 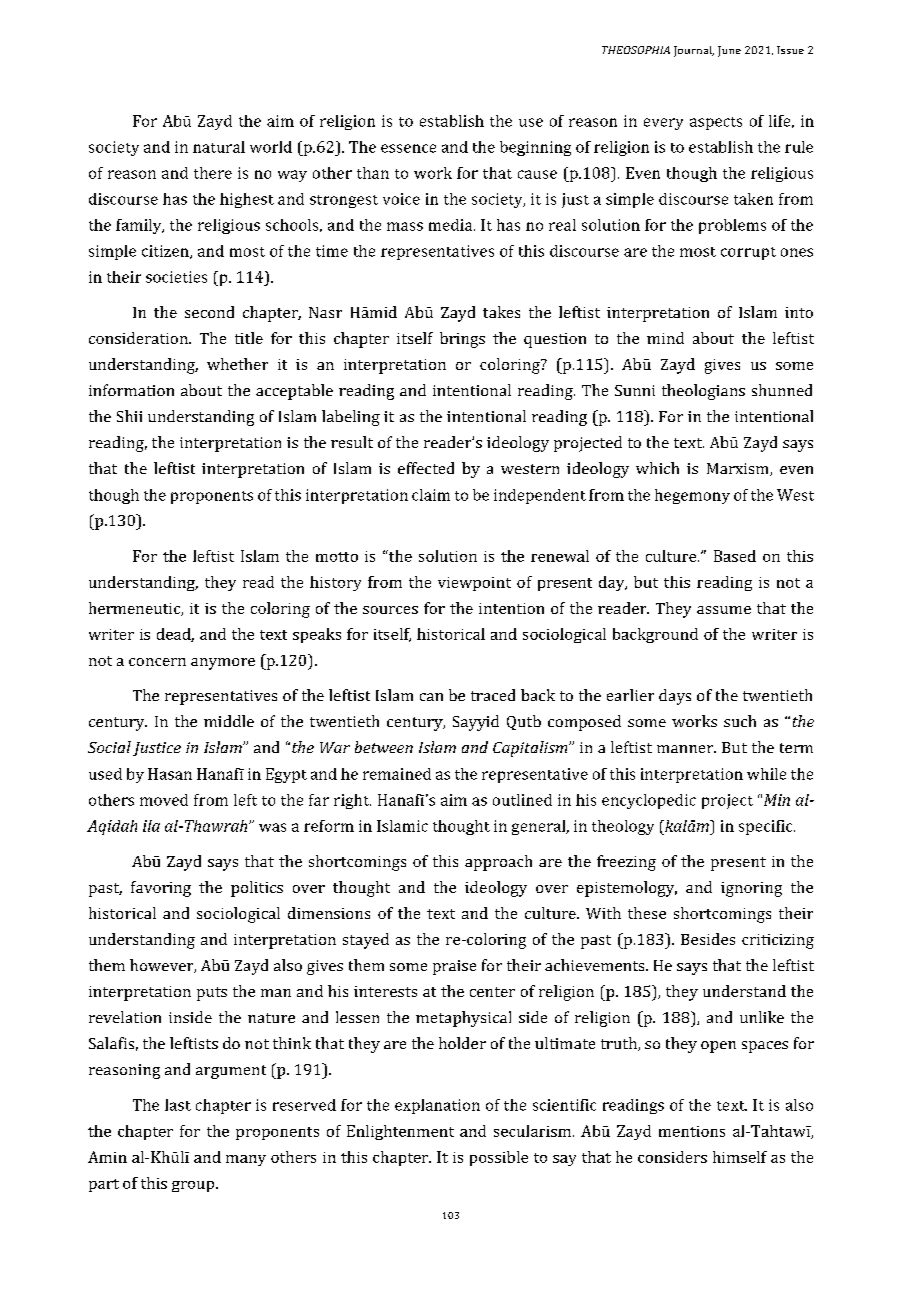 I want to click on natural, so click(x=219, y=147).
